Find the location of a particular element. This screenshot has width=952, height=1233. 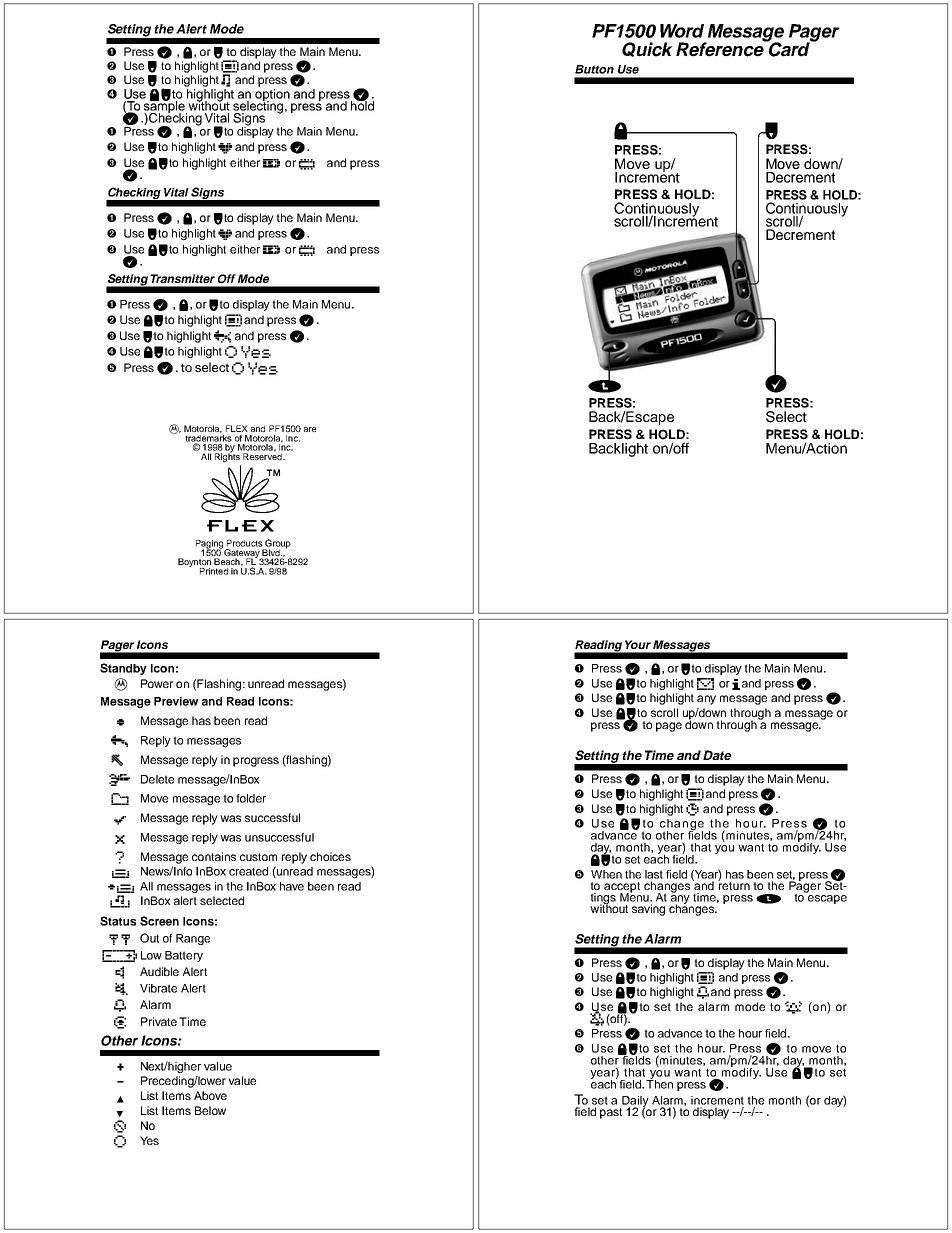

Preview is located at coordinates (176, 701).
